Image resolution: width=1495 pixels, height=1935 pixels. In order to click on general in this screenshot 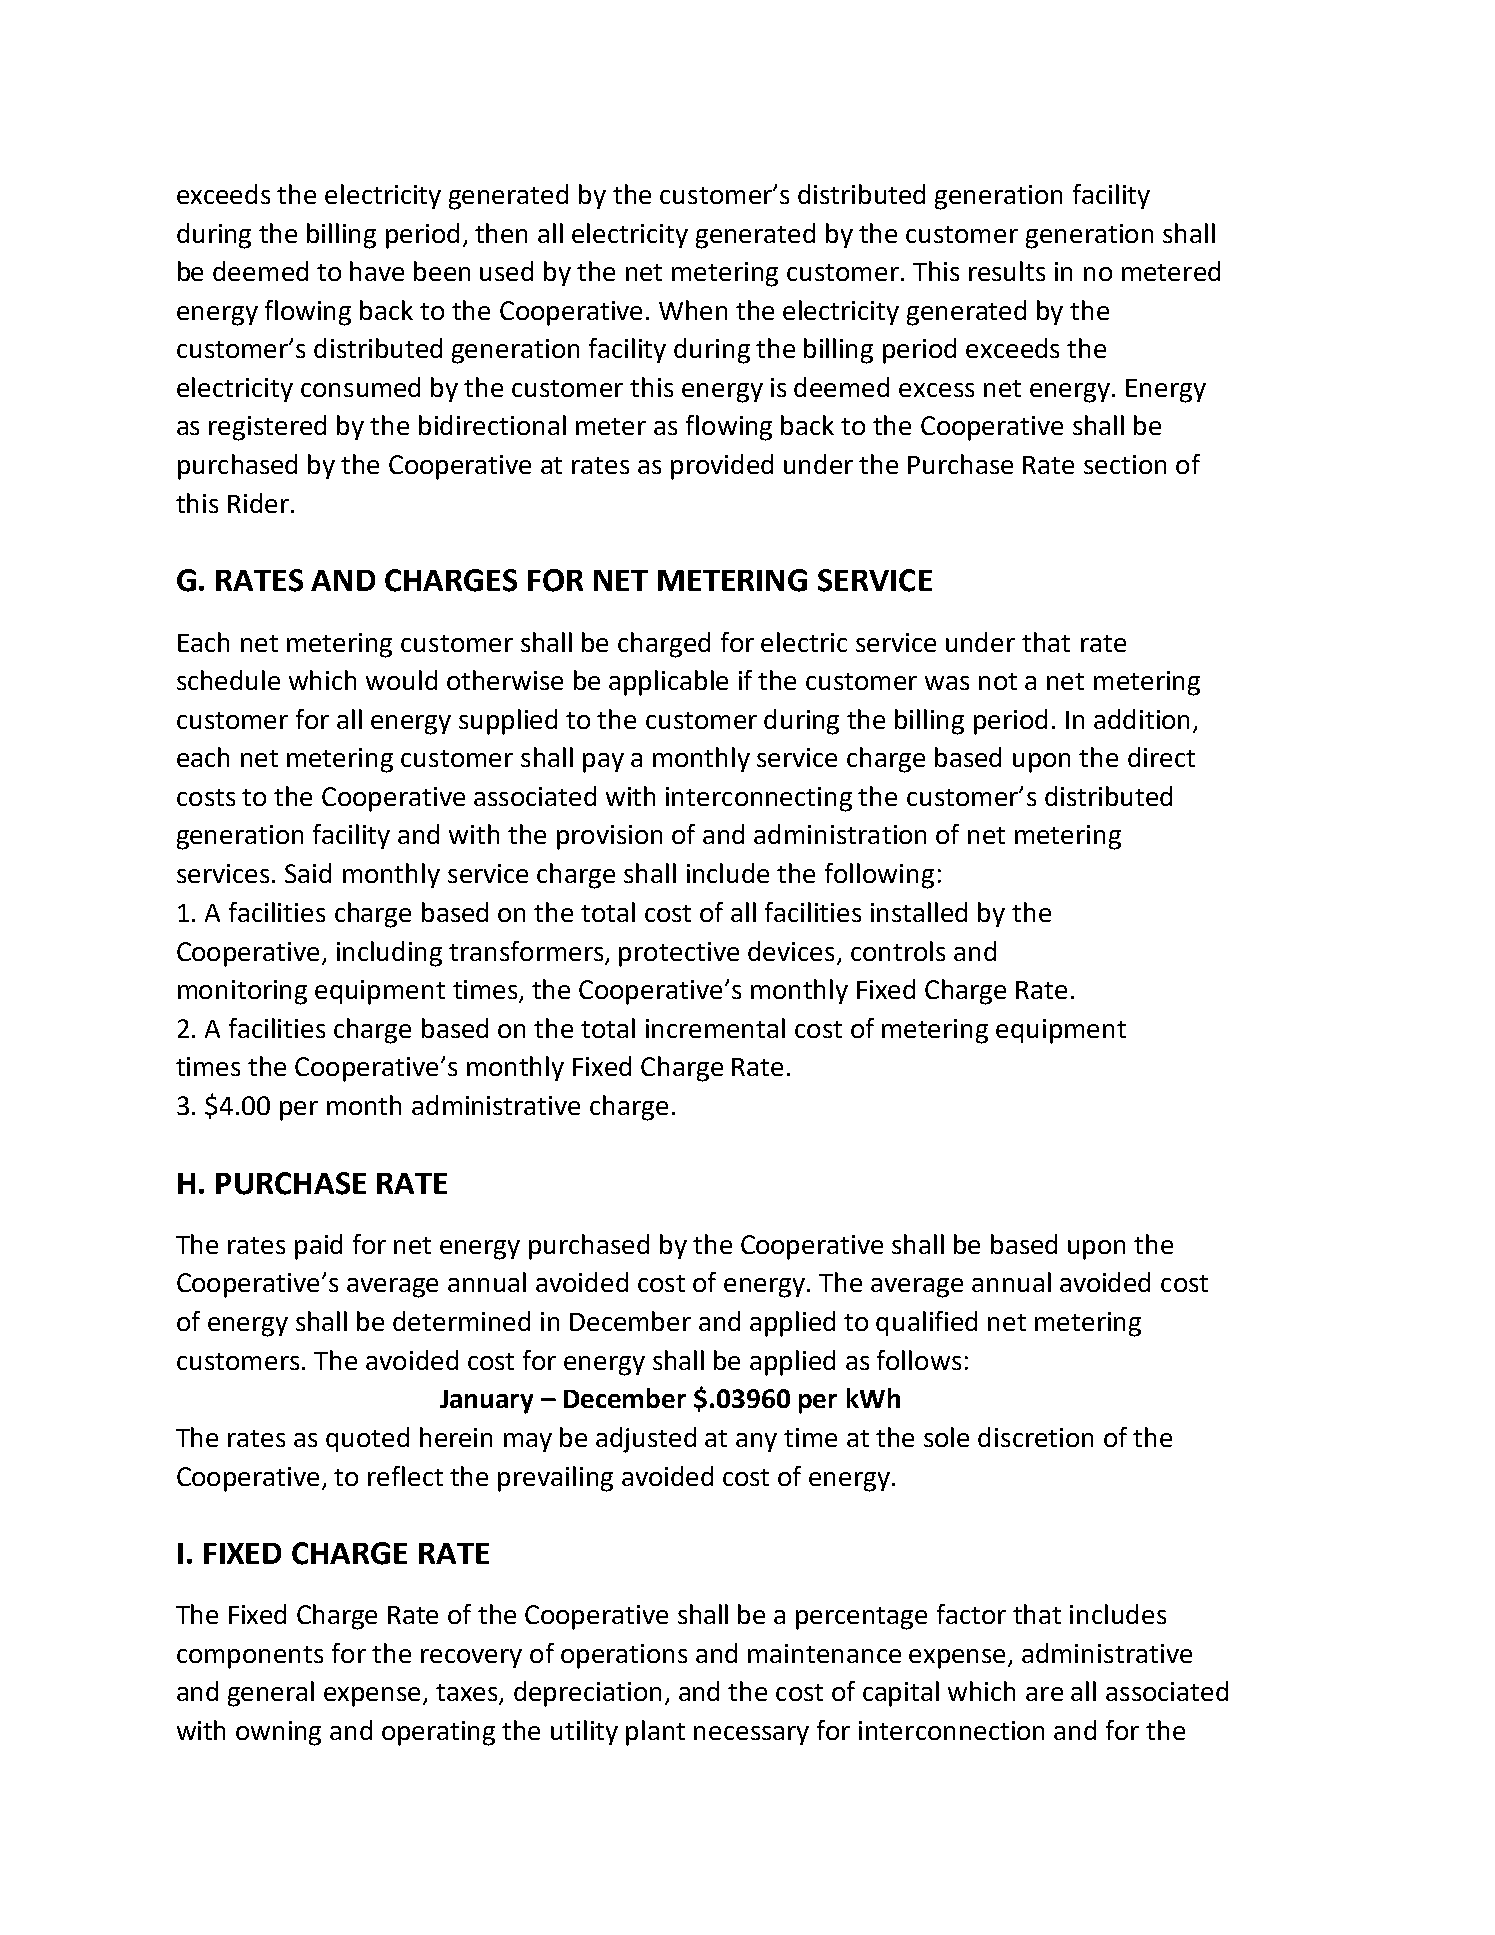, I will do `click(271, 1694)`.
